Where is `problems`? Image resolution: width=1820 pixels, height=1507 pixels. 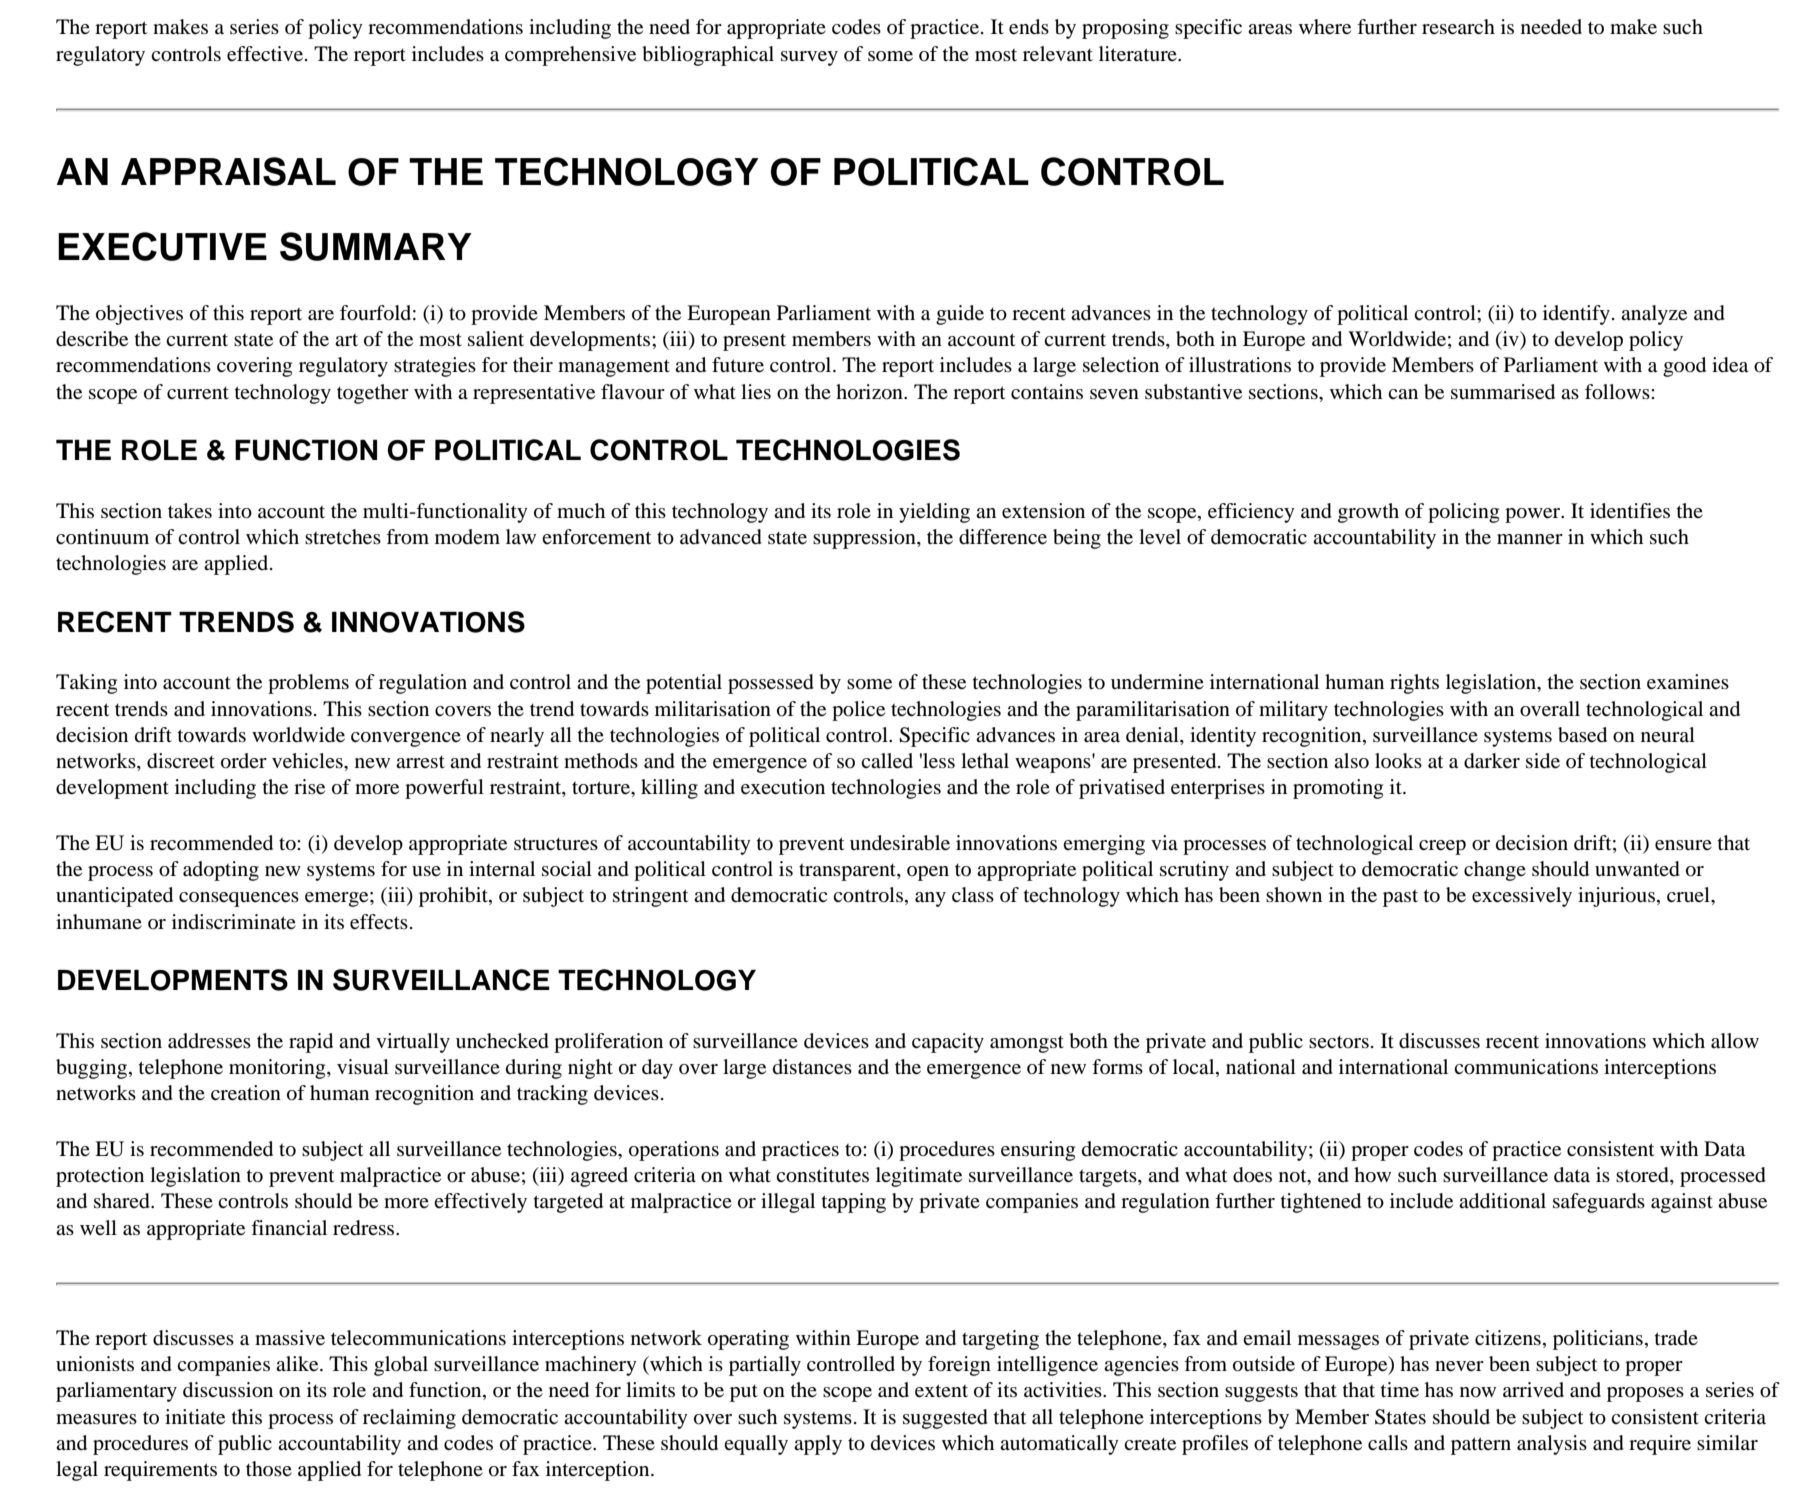
problems is located at coordinates (308, 684).
